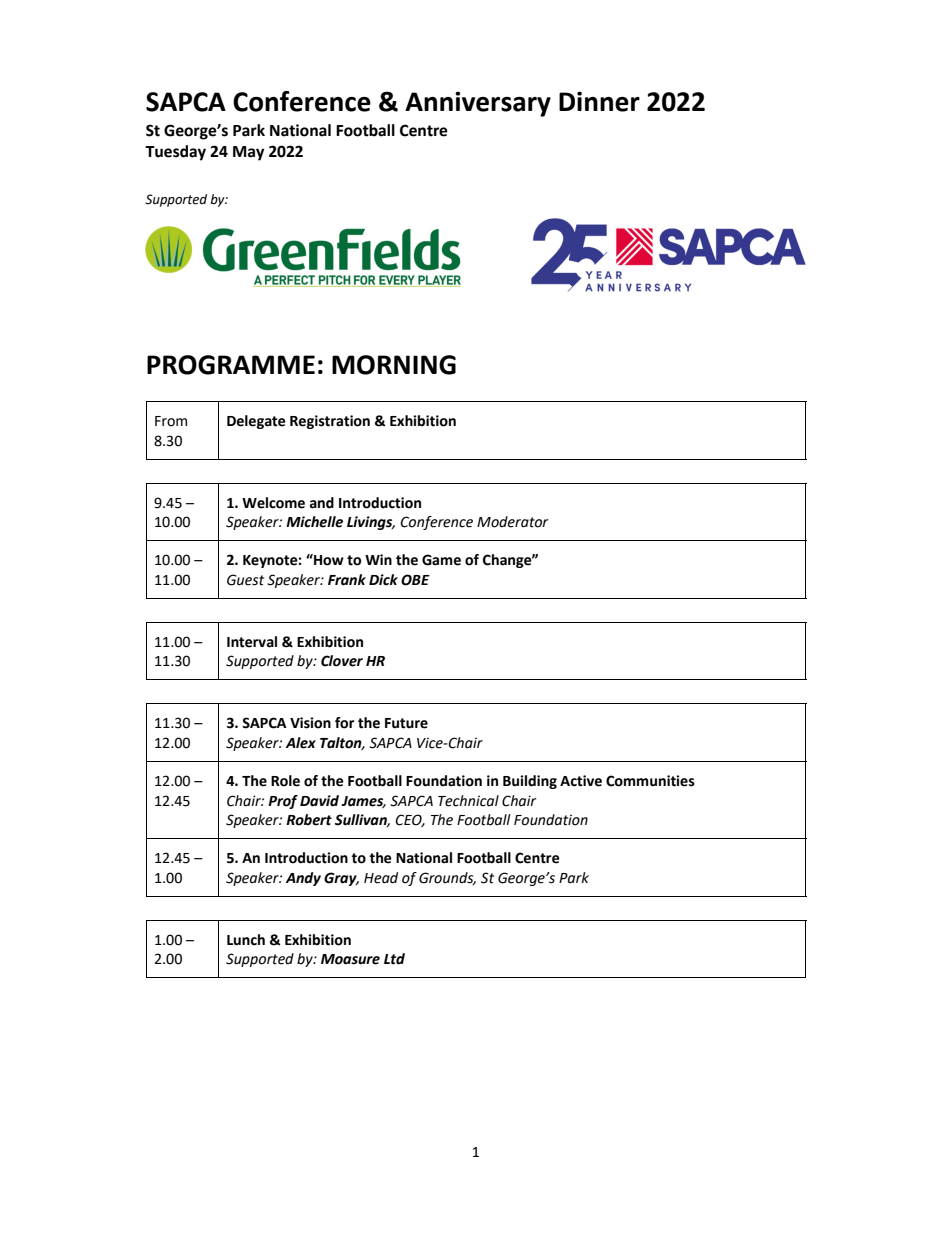  I want to click on Dinner, so click(599, 101).
